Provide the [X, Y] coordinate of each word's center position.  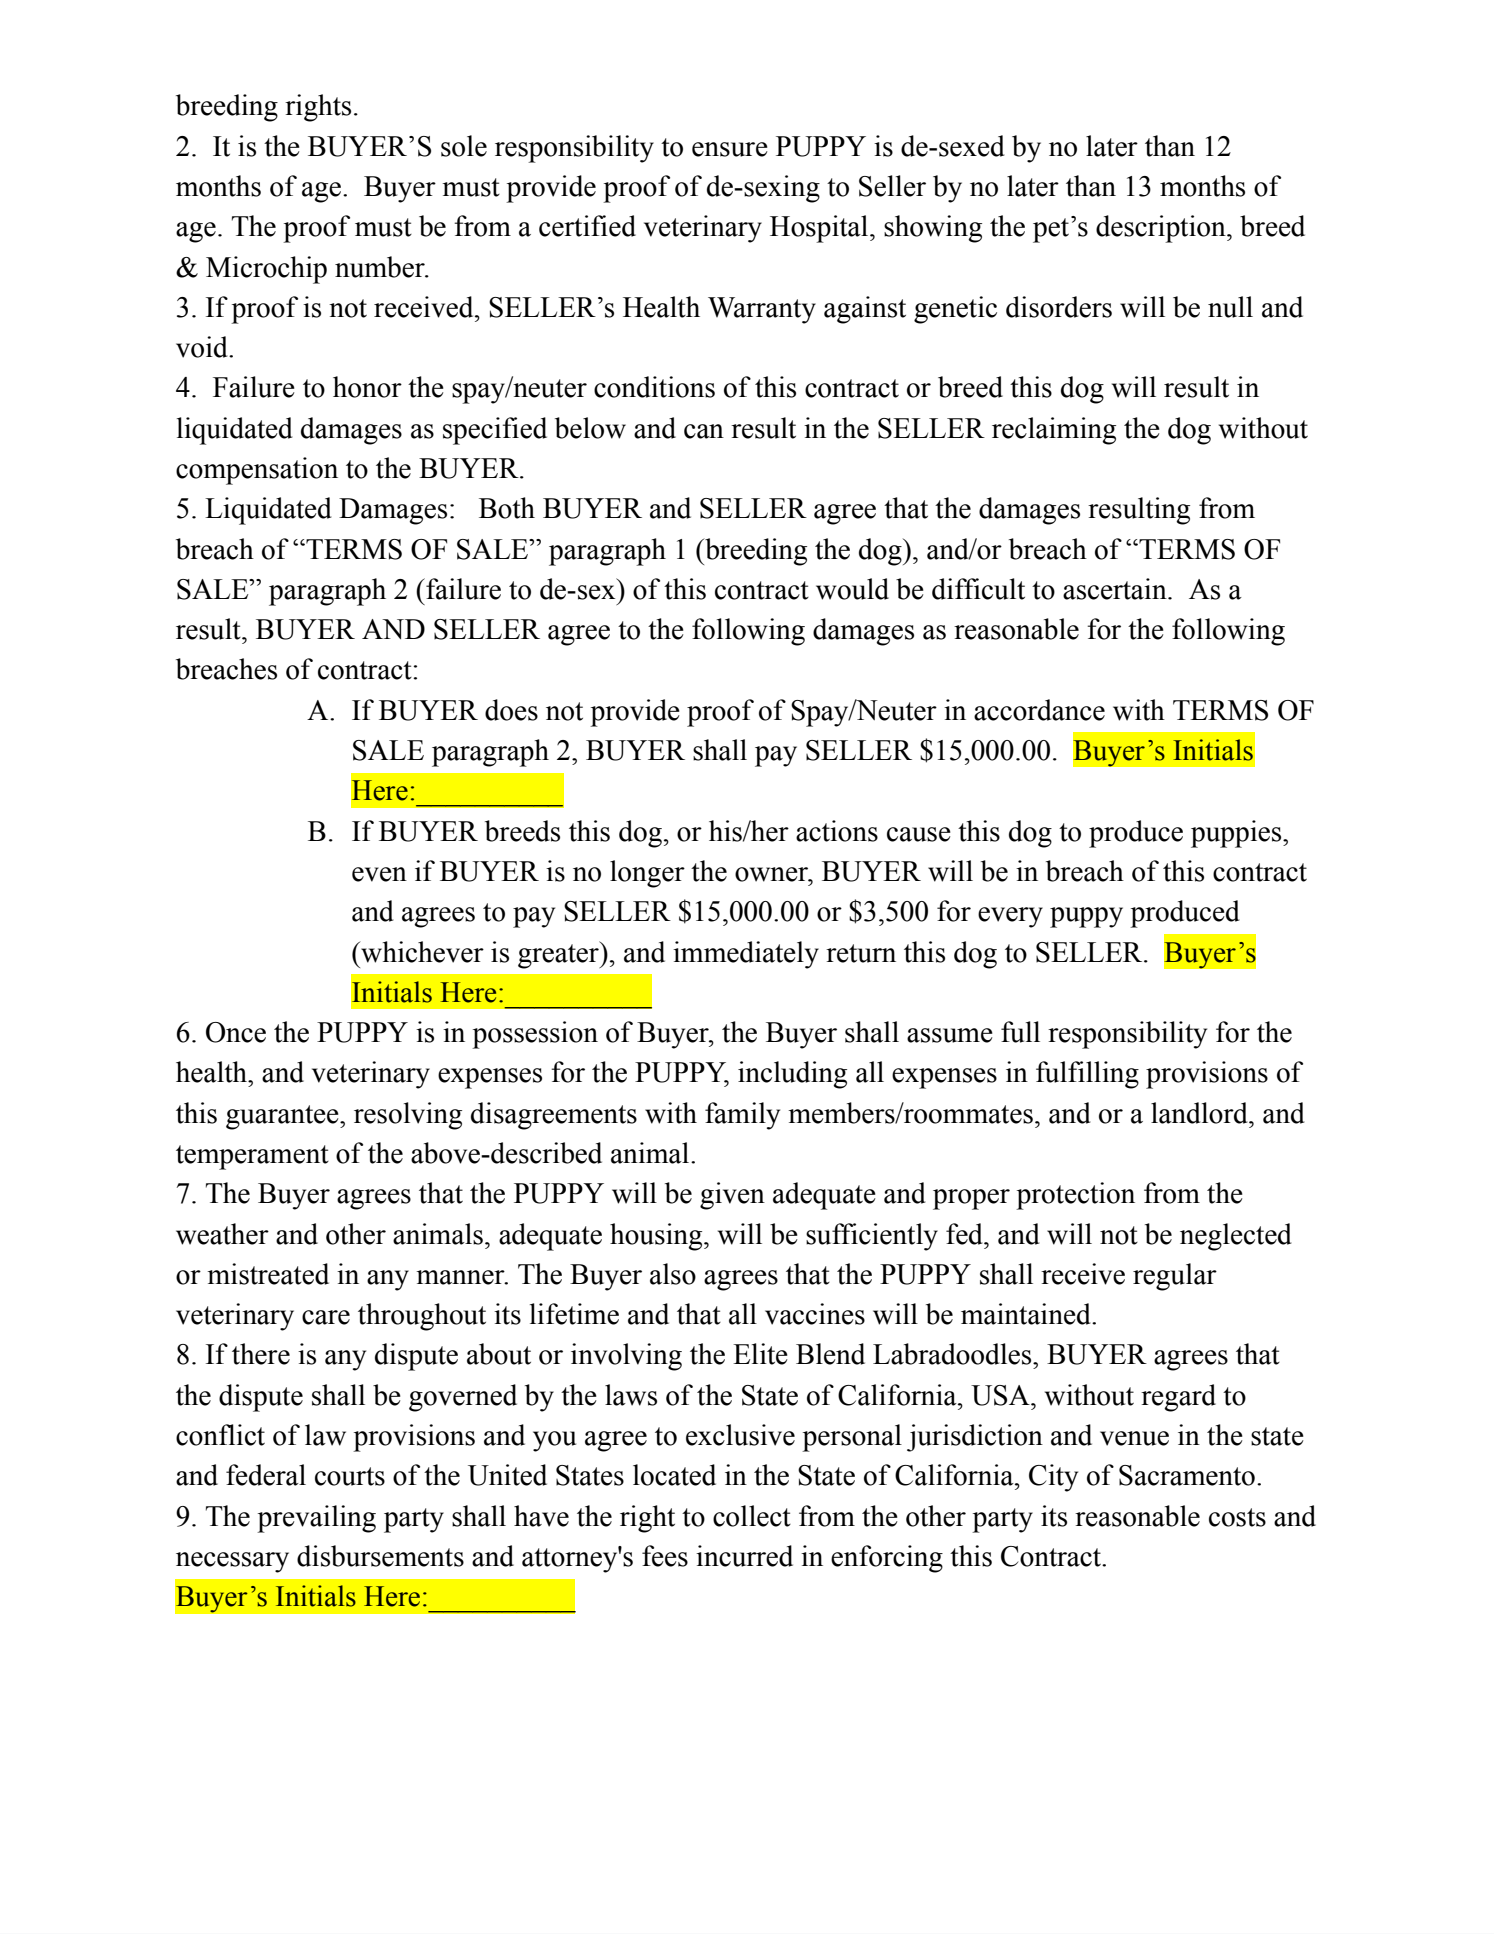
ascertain [1116, 589]
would [852, 589]
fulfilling [1087, 1075]
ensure [730, 149]
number [381, 267]
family [742, 1116]
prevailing [316, 1519]
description [1162, 229]
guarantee [283, 1117]
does [511, 710]
